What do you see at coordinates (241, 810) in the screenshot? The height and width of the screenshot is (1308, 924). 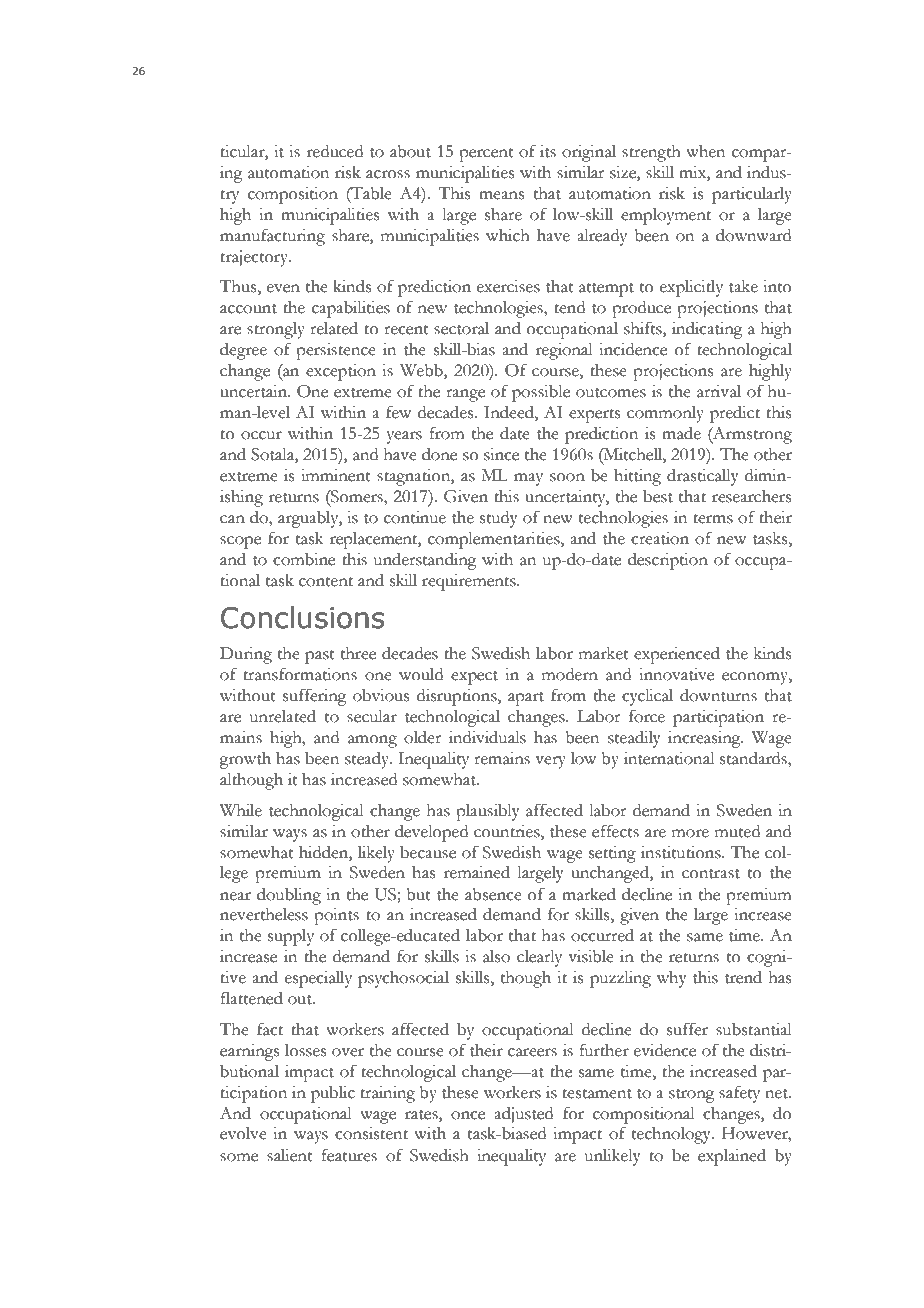 I see `While` at bounding box center [241, 810].
